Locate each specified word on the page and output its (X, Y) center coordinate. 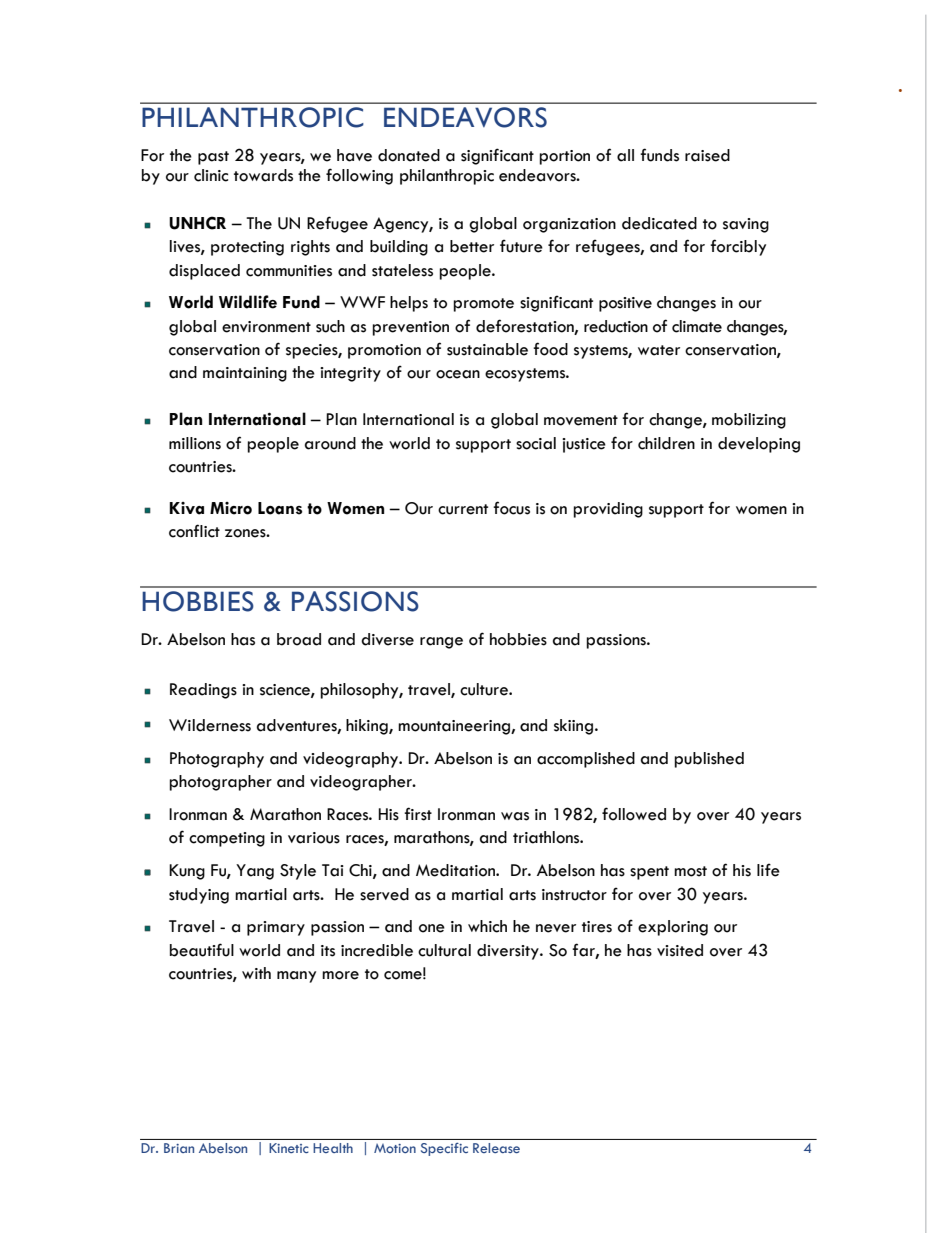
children (666, 443)
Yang (255, 872)
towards (263, 175)
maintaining (245, 374)
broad (299, 639)
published (709, 760)
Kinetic (289, 1148)
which (487, 926)
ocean (458, 374)
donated (409, 155)
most (690, 871)
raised (707, 155)
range (441, 643)
